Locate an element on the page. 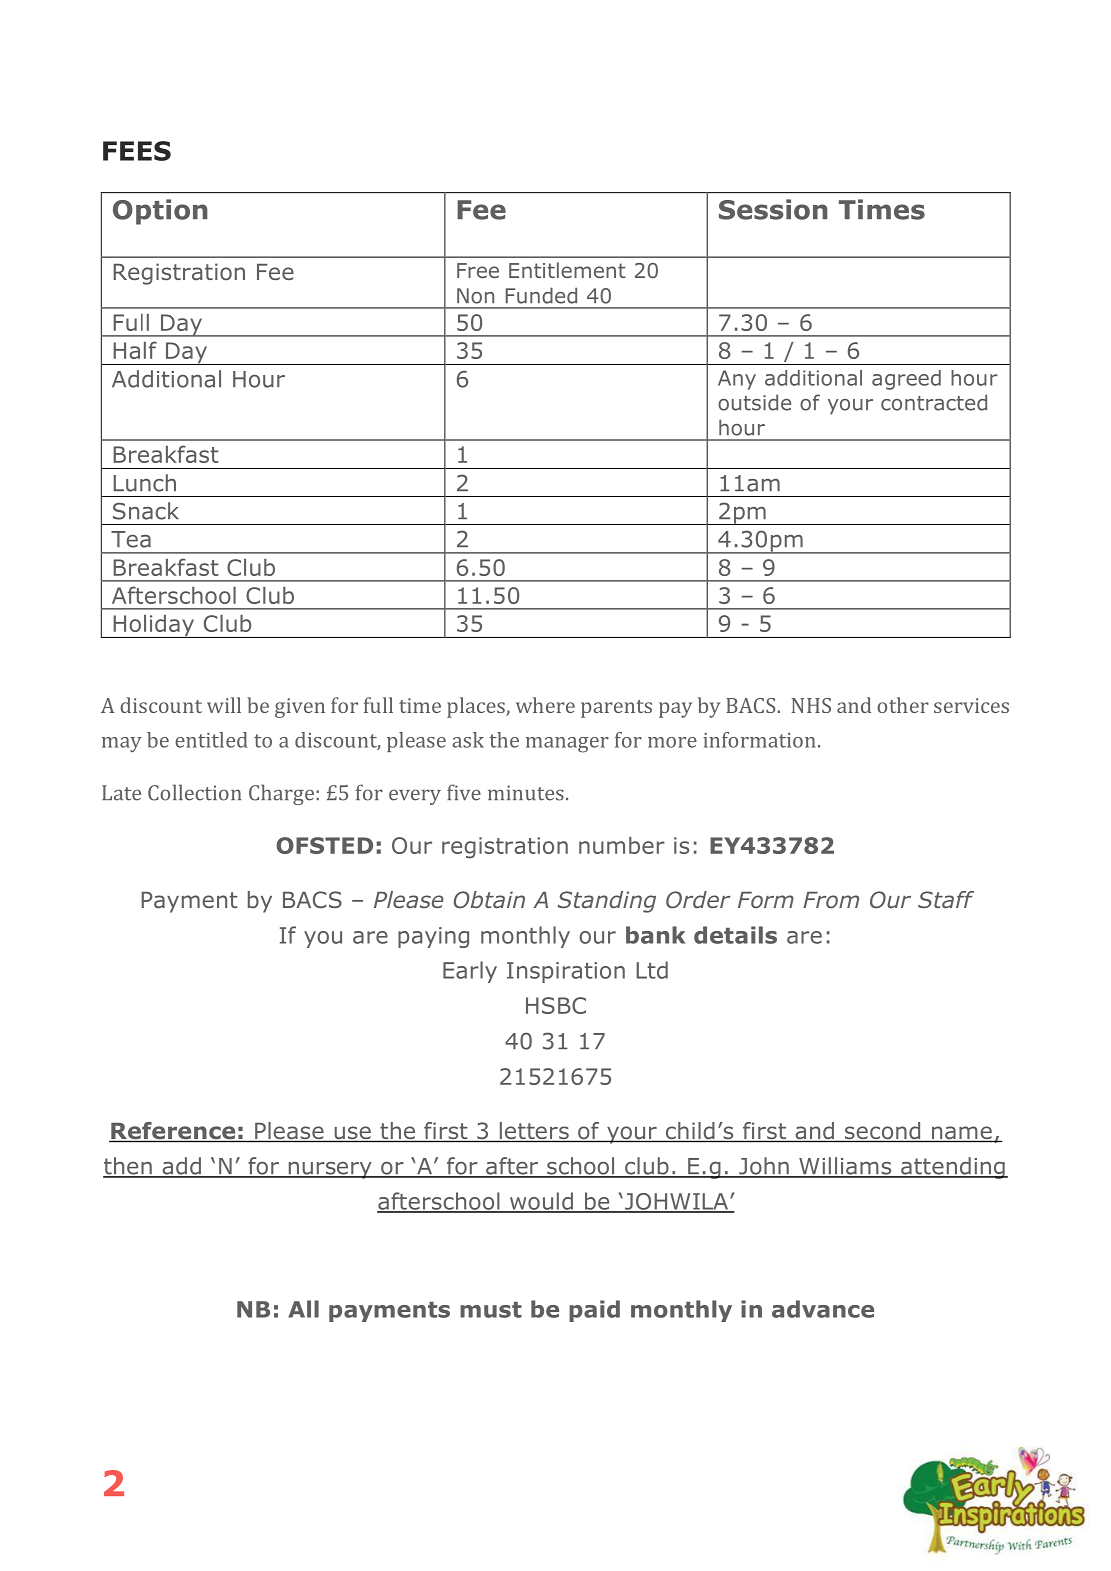  From is located at coordinates (831, 900).
